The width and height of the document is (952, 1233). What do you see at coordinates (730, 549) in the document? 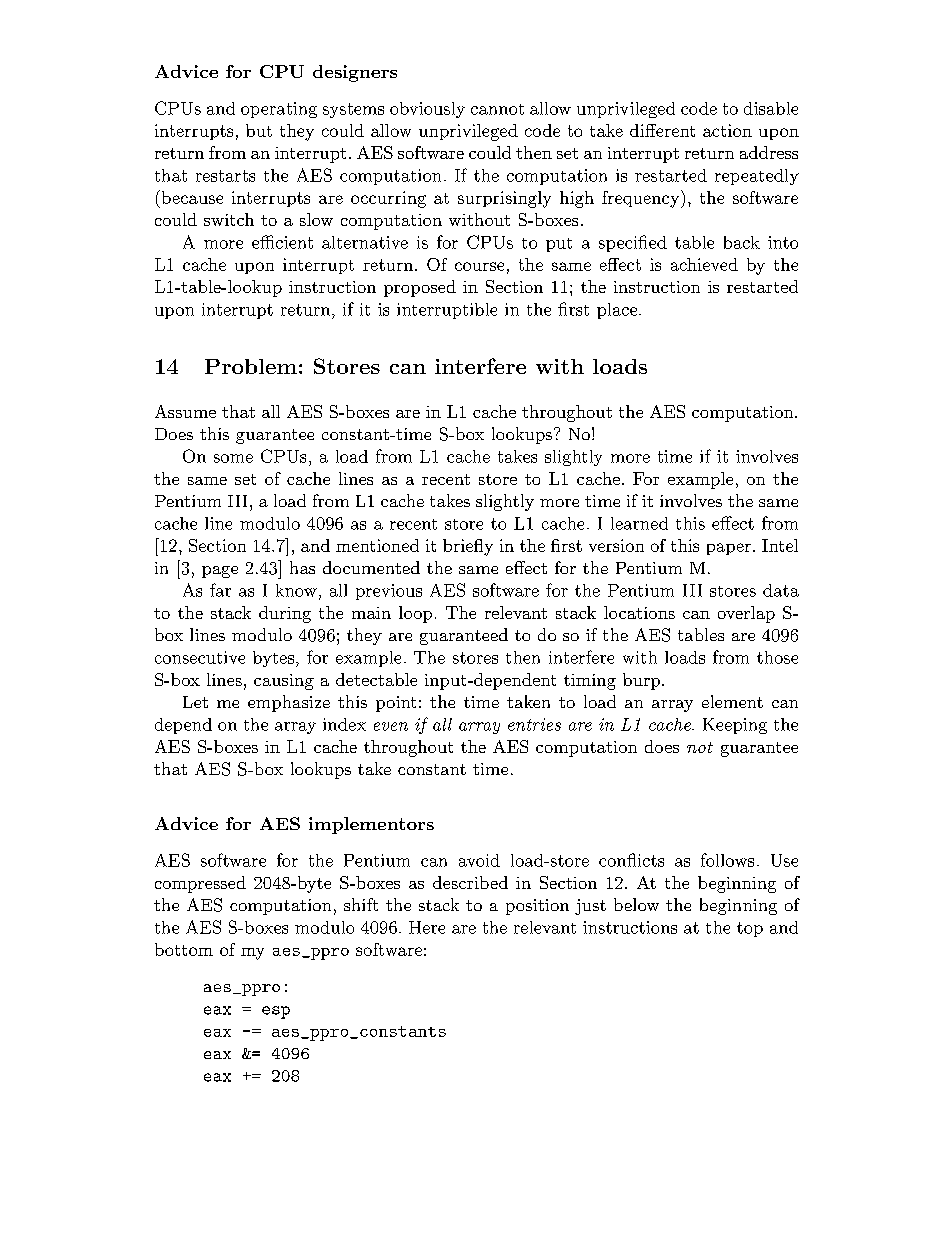
I see `paper` at bounding box center [730, 549].
